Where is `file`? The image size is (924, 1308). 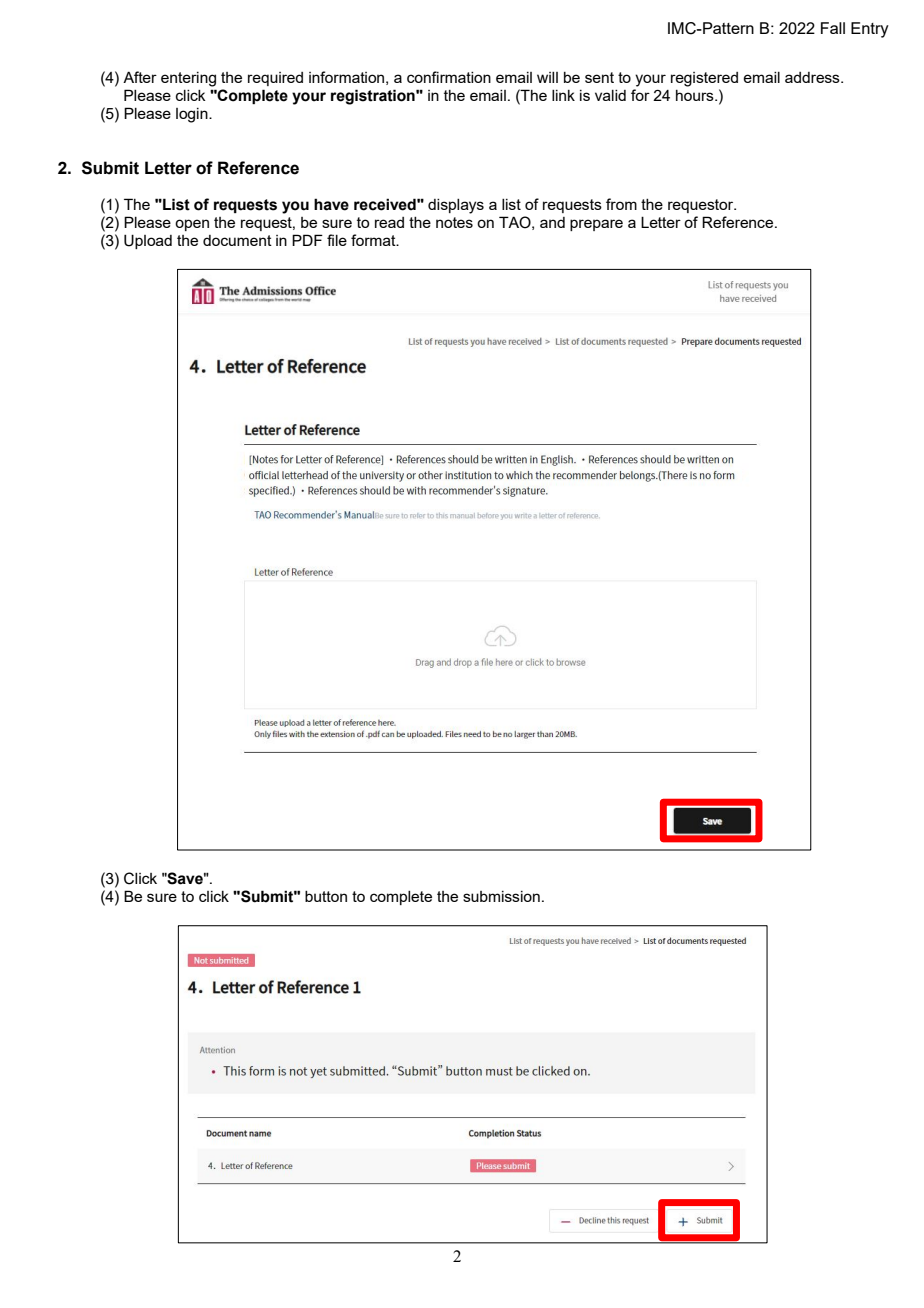 file is located at coordinates (337, 240).
